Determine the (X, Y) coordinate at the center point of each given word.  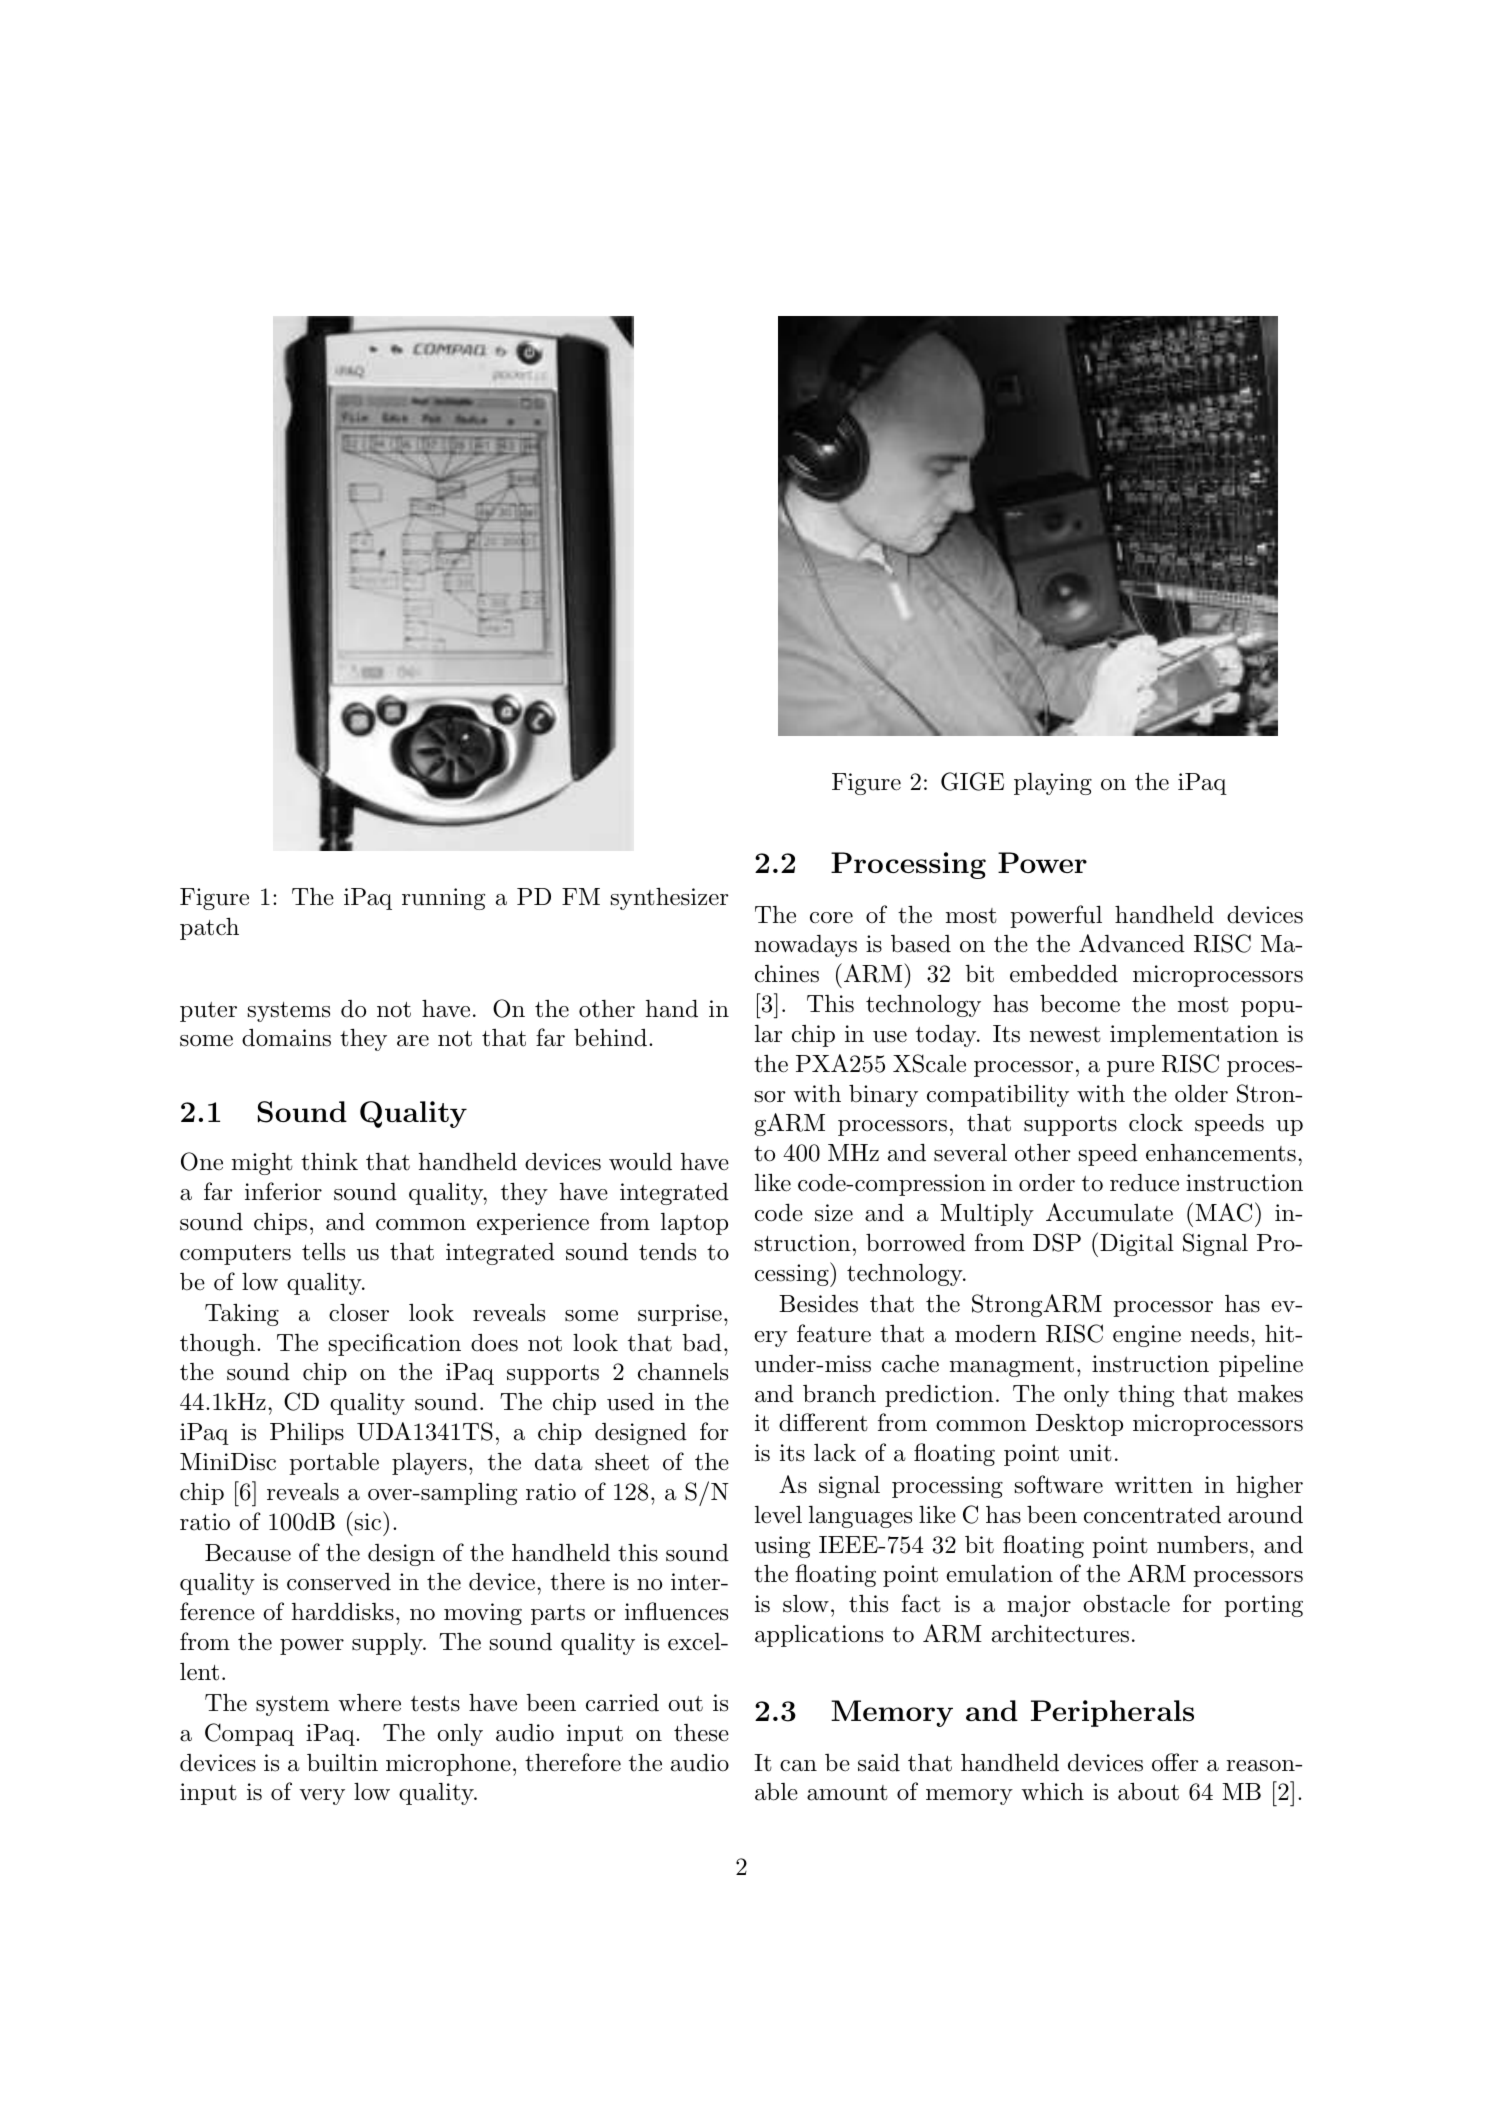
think (329, 1162)
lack (835, 1453)
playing (1053, 784)
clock (1156, 1122)
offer (1175, 1762)
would (640, 1161)
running (443, 899)
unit (1090, 1453)
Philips (307, 1434)
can (798, 1766)
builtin (342, 1763)
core (831, 918)
